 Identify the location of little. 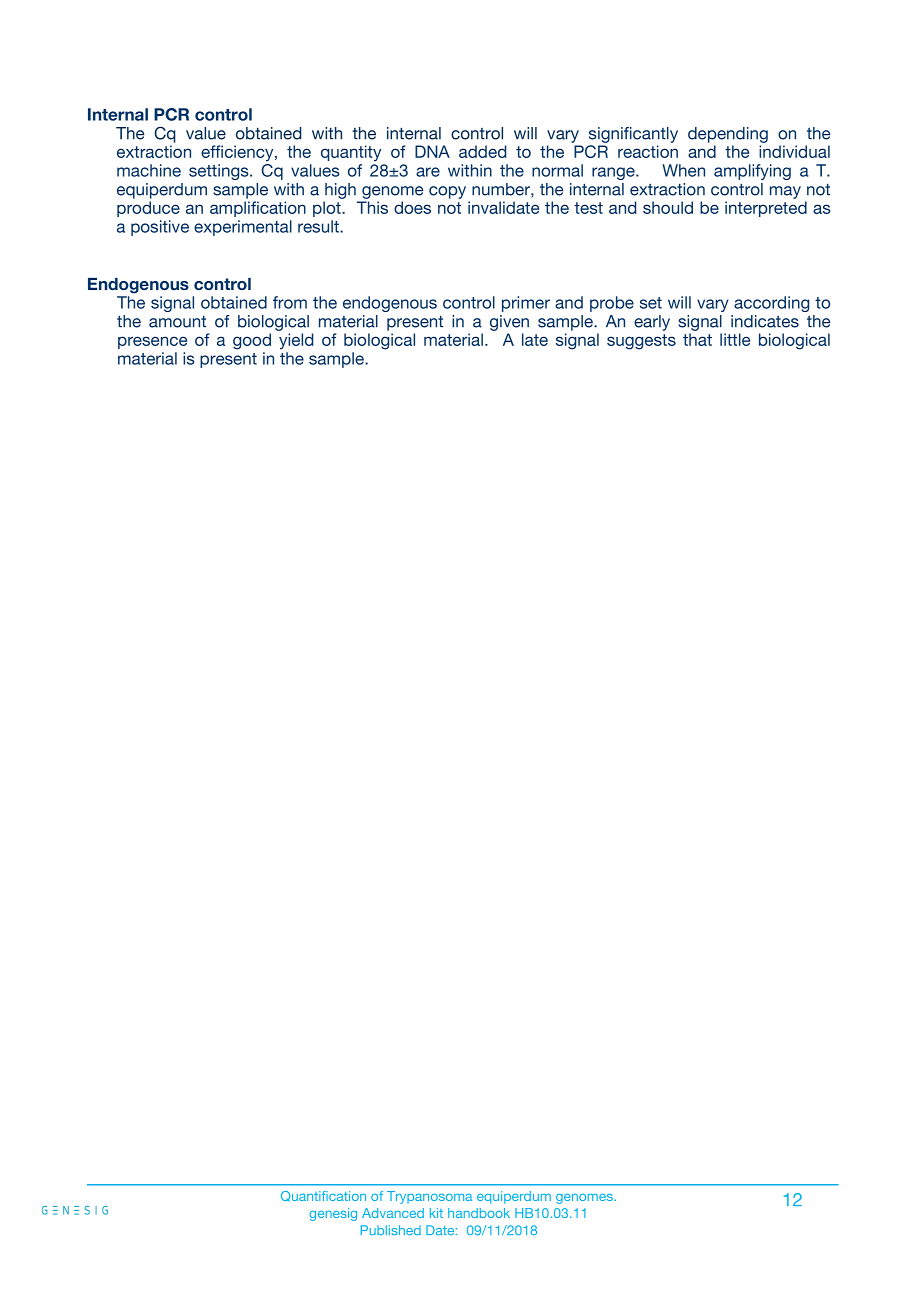
(735, 339).
